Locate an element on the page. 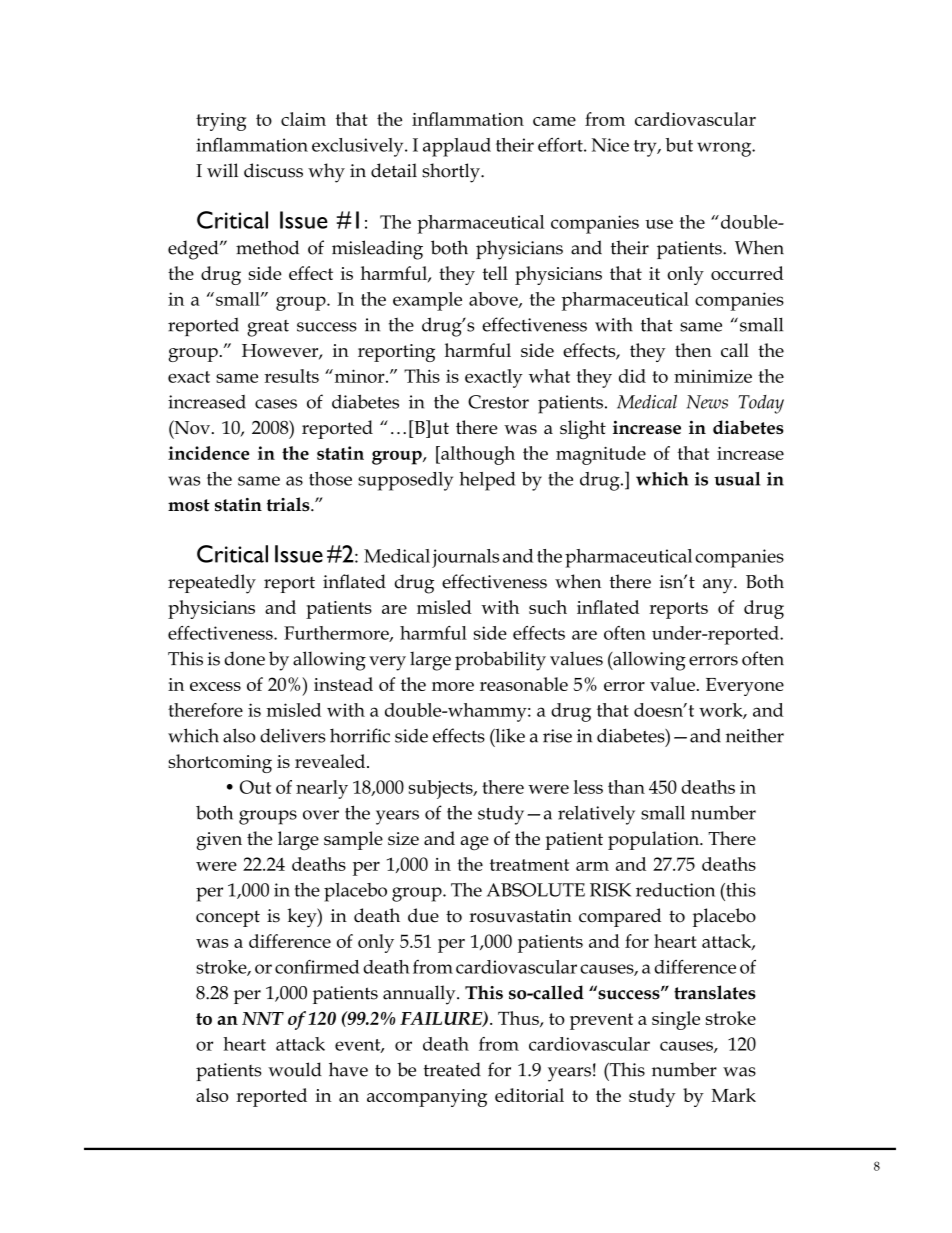 The height and width of the page is (1233, 952). discuss is located at coordinates (273, 170).
